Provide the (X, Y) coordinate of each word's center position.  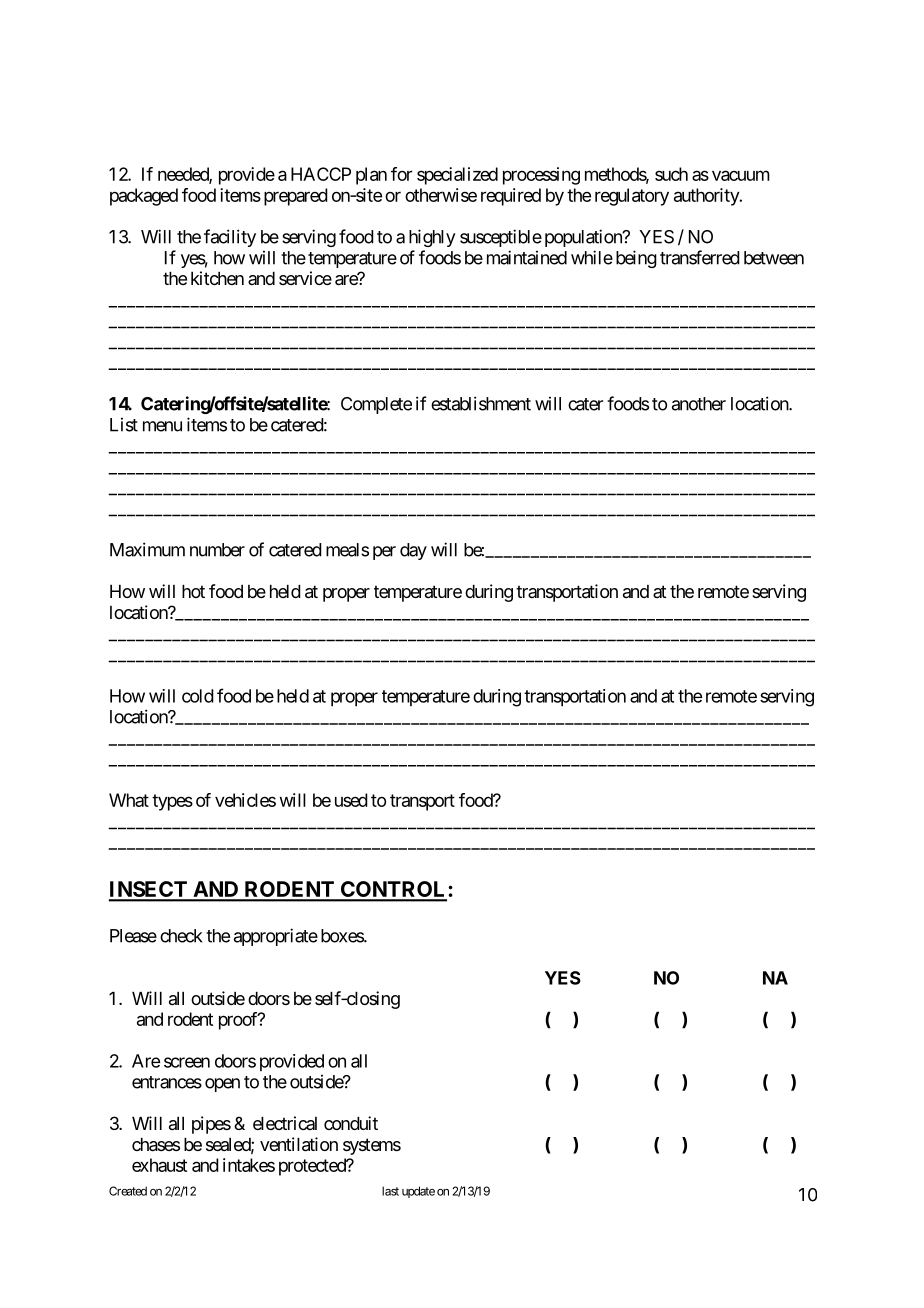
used (351, 800)
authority (707, 197)
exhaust (159, 1165)
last (390, 1191)
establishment (481, 403)
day (413, 551)
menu (162, 426)
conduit (351, 1123)
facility (230, 238)
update (418, 1192)
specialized (457, 176)
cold (198, 696)
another (699, 404)
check (181, 936)
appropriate (276, 937)
